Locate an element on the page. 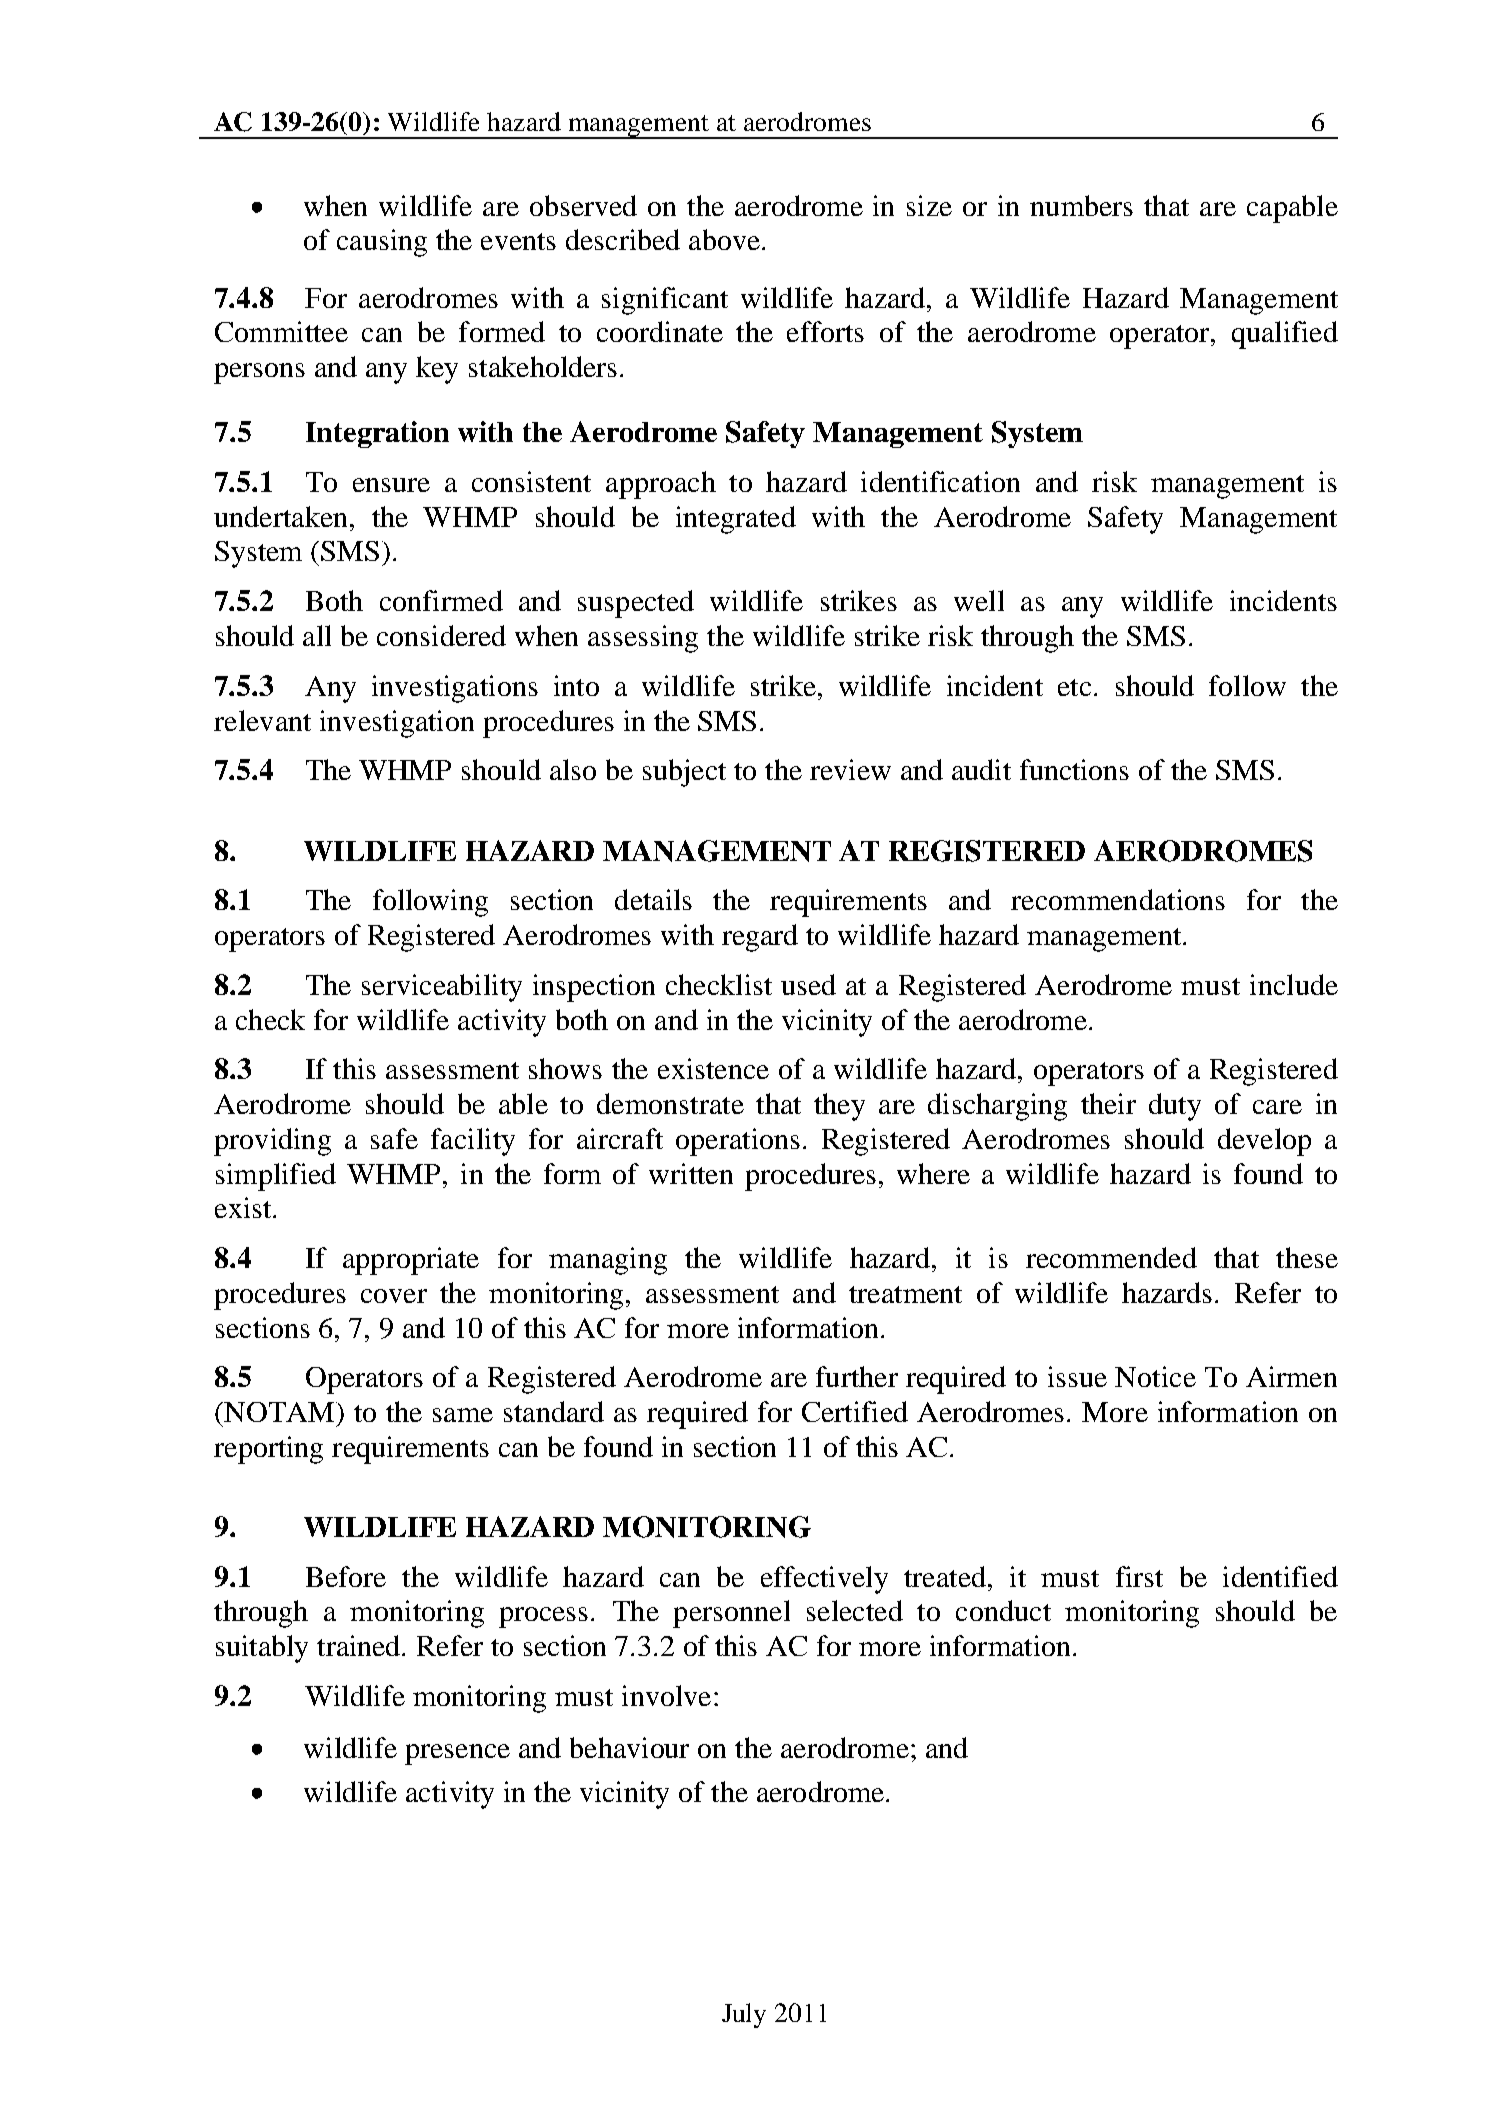 This image has height=2119, width=1498. treatment is located at coordinates (905, 1294).
